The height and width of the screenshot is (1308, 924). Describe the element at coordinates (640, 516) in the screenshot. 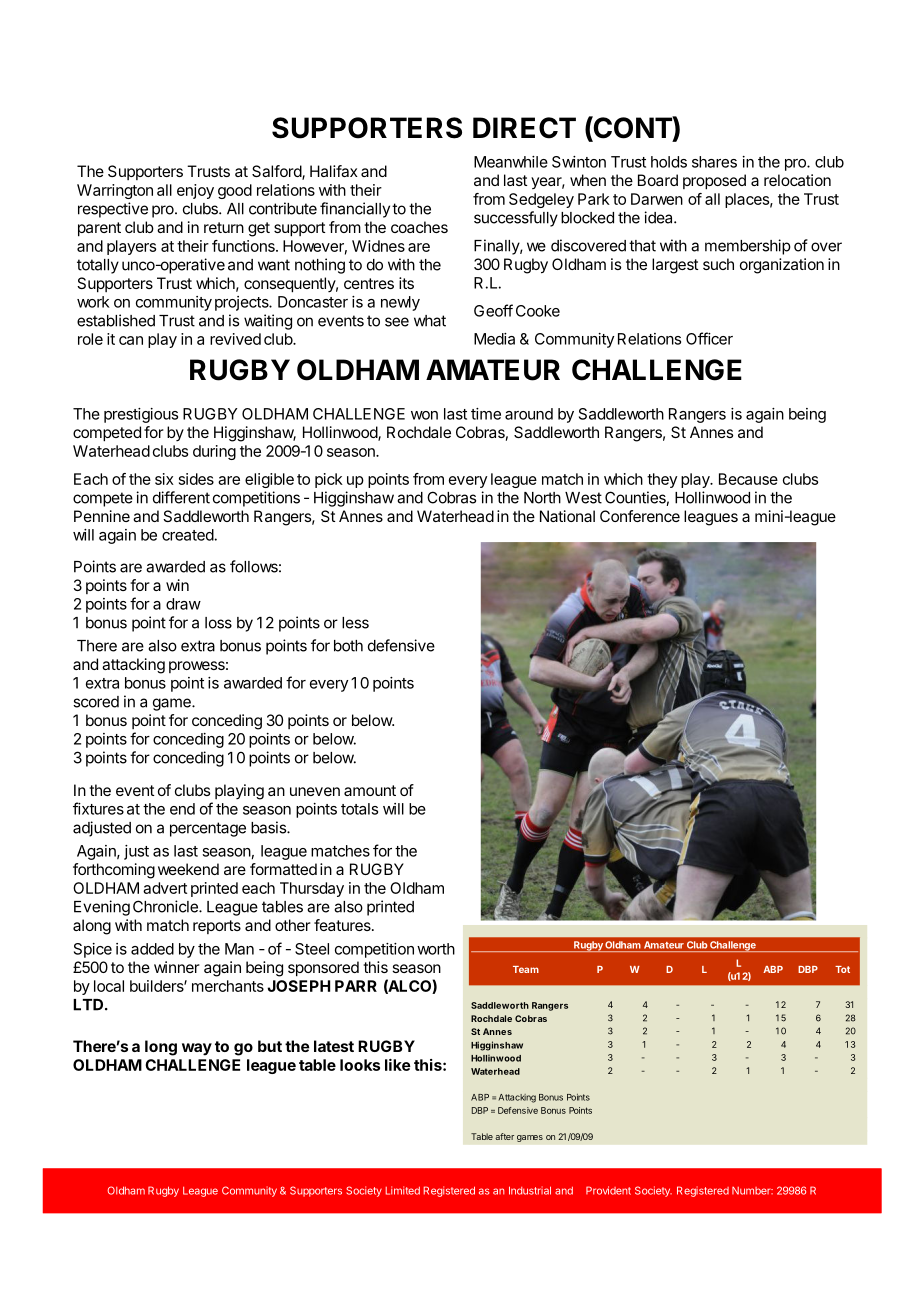

I see `Conference` at that location.
